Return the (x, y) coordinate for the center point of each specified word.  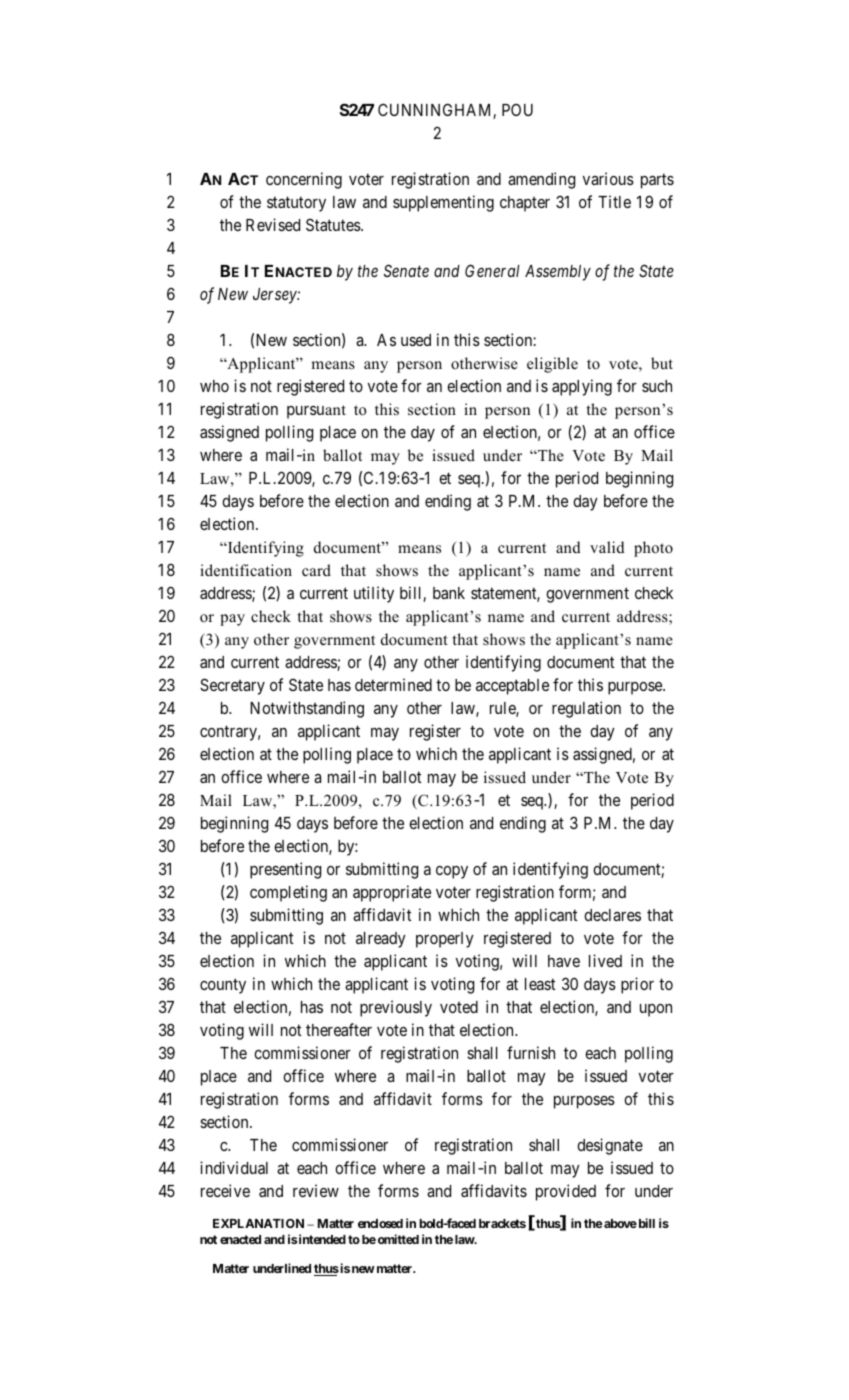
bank (449, 593)
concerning (304, 180)
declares (612, 915)
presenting (285, 870)
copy (452, 872)
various (608, 178)
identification (246, 570)
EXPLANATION (258, 1223)
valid (607, 547)
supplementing (443, 203)
